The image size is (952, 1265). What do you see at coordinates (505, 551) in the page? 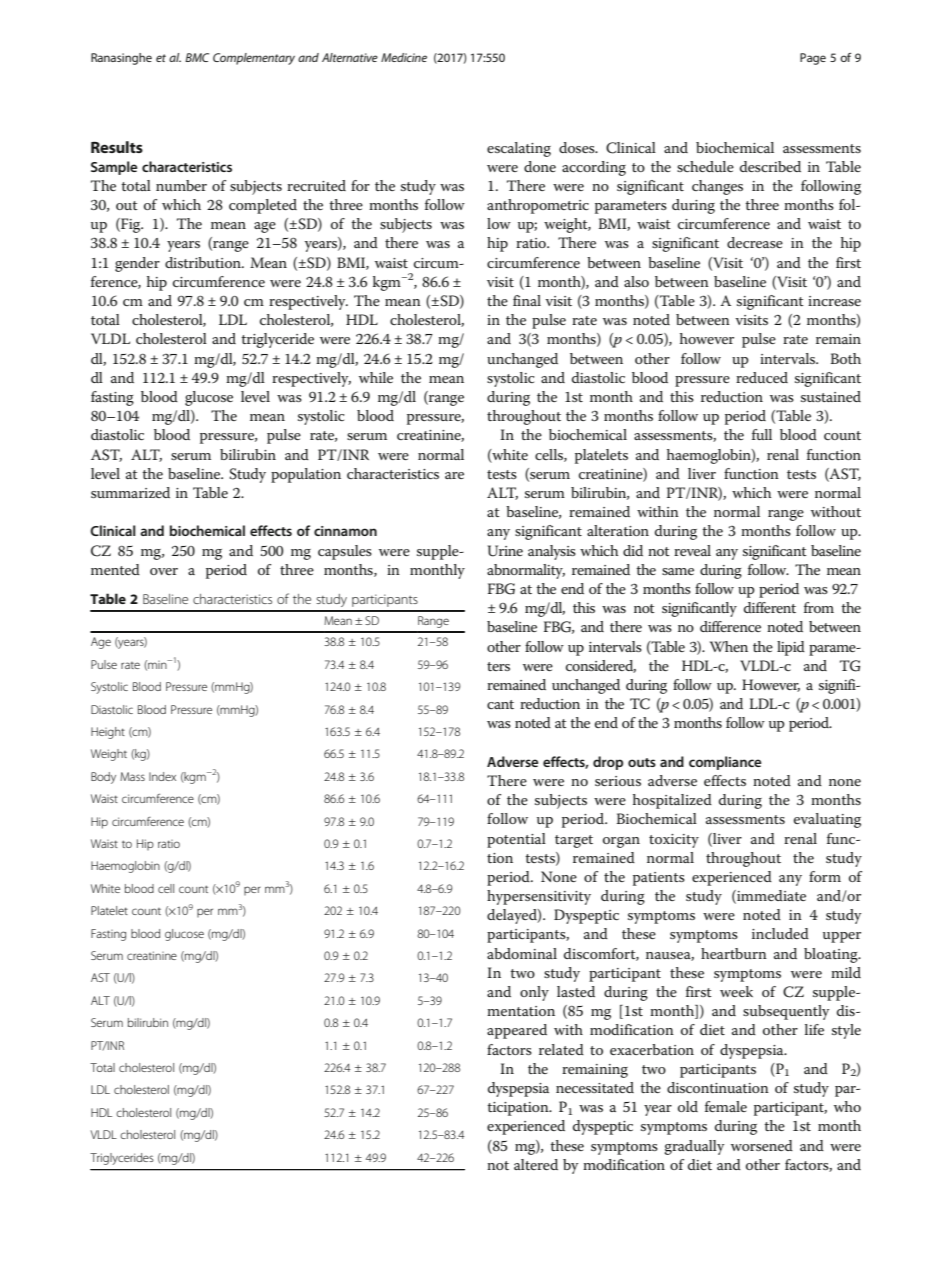
I see `Urine` at bounding box center [505, 551].
